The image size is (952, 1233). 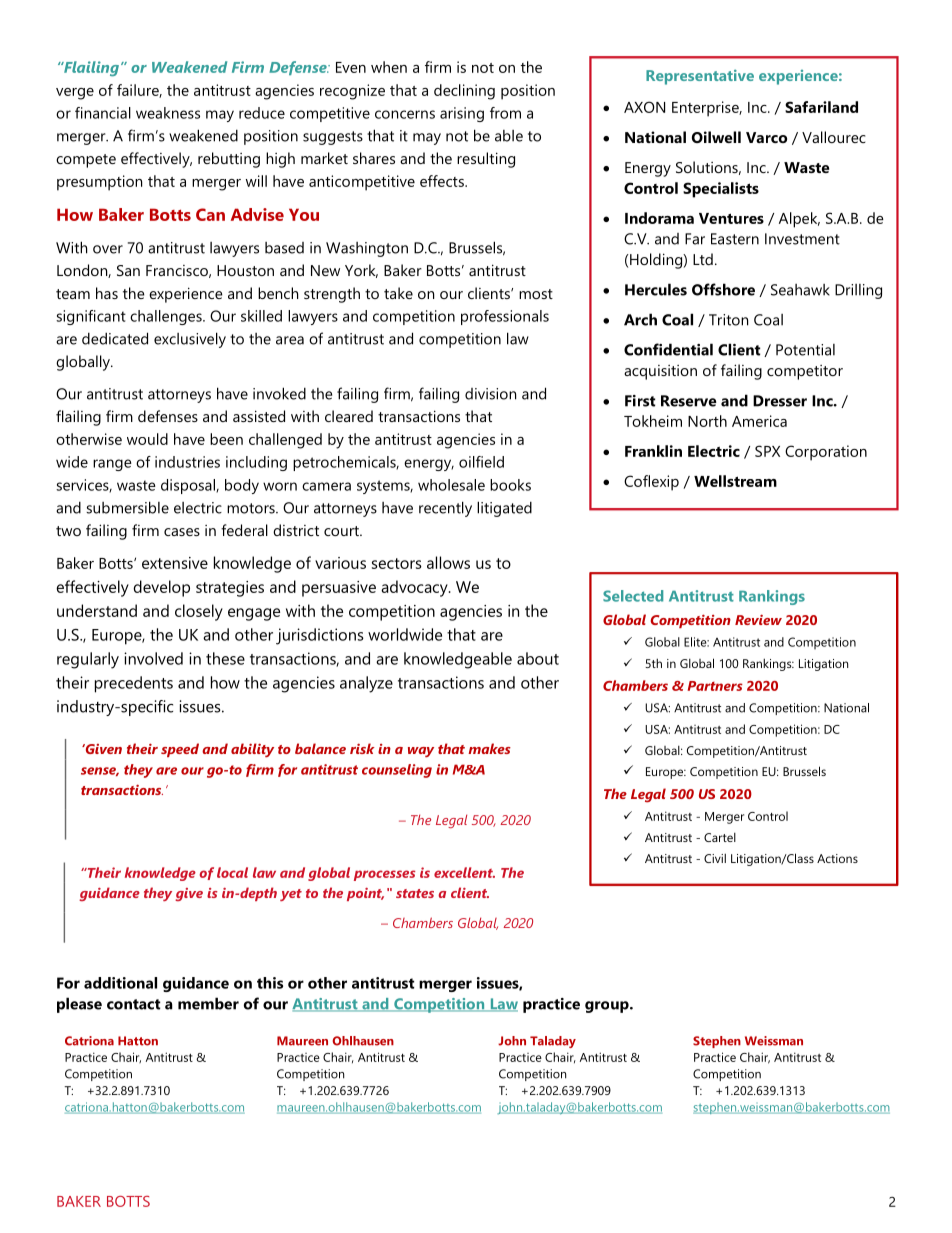 What do you see at coordinates (448, 562) in the image?
I see `allows` at bounding box center [448, 562].
